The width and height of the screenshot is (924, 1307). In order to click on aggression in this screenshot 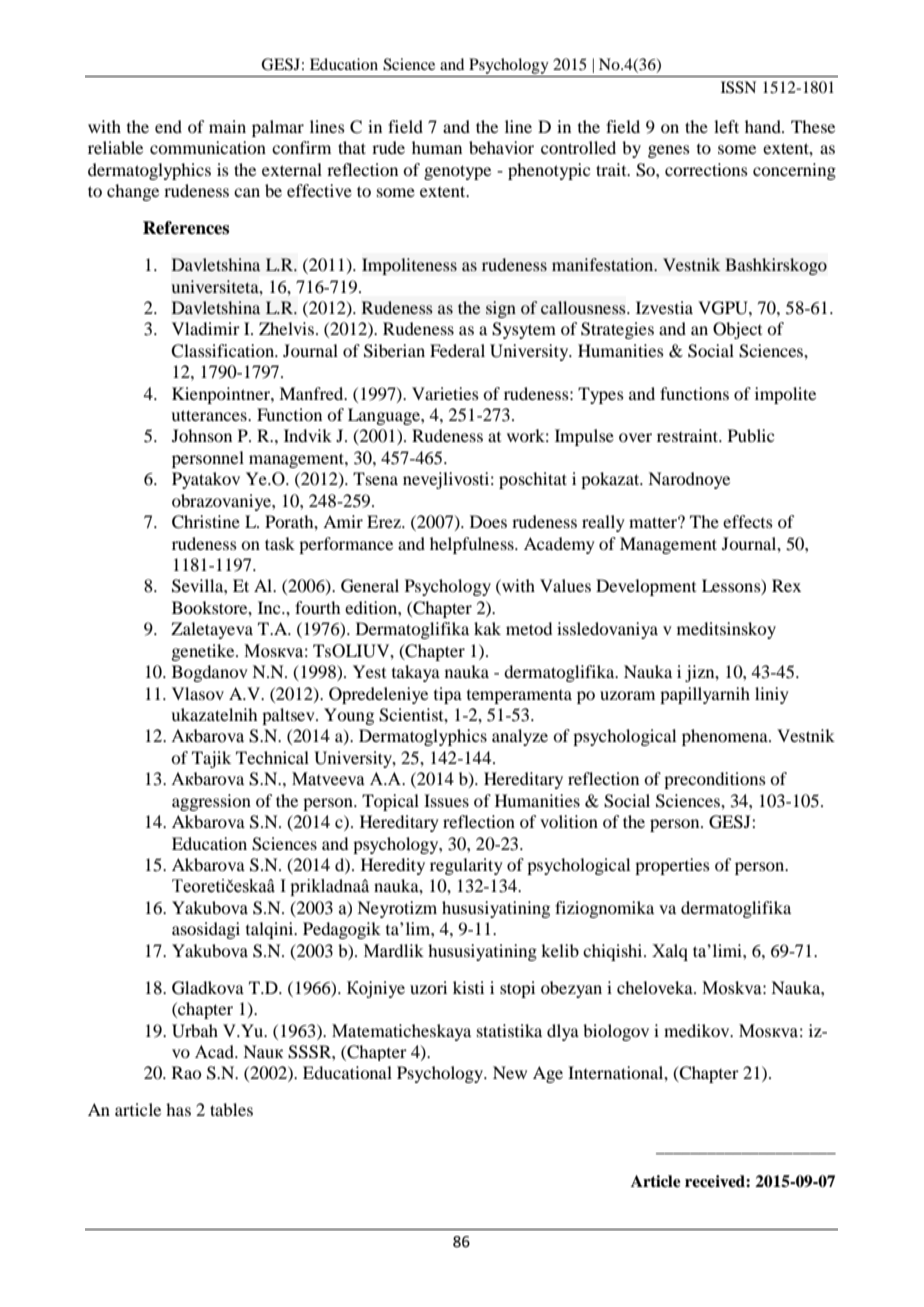, I will do `click(211, 802)`.
